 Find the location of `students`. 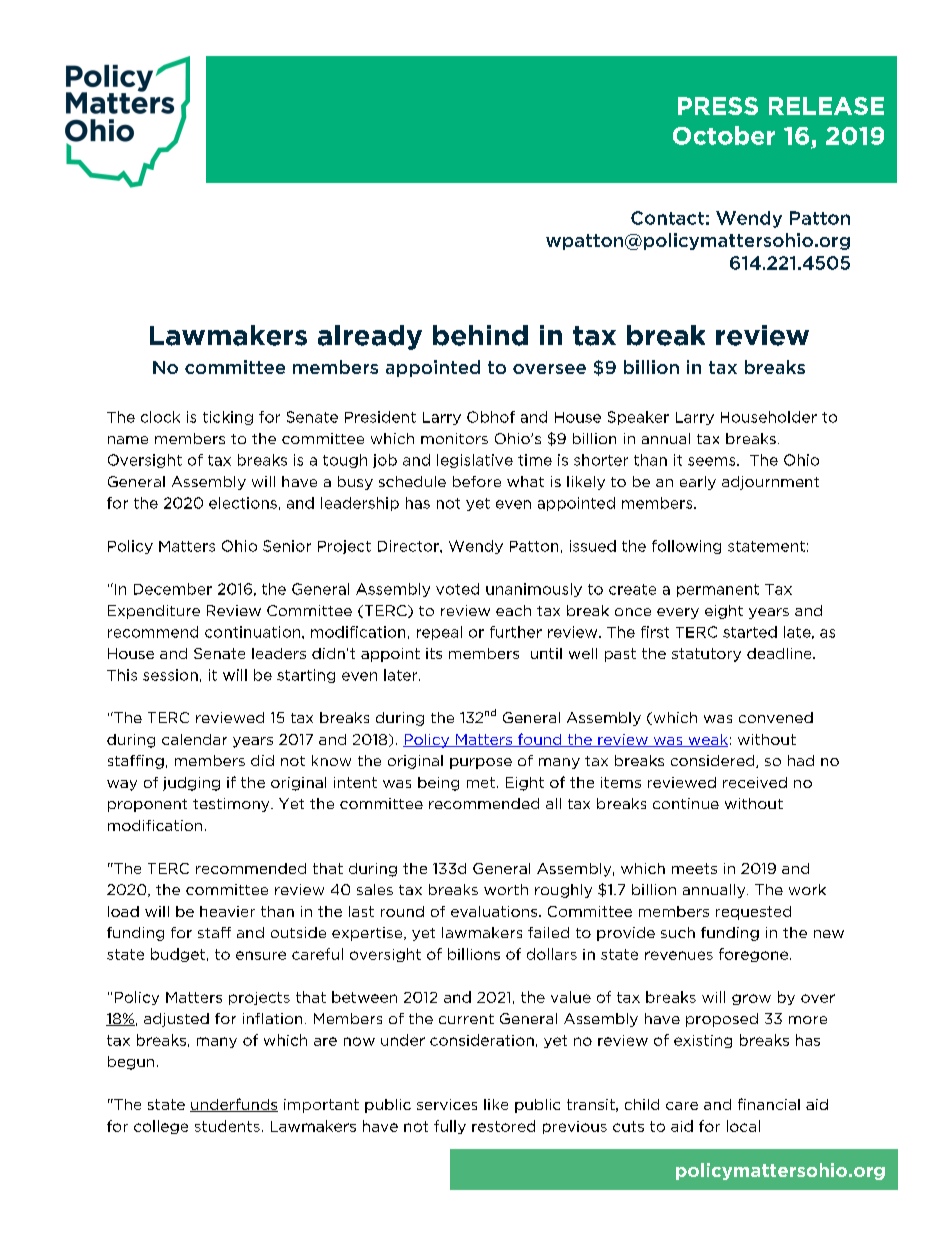

students is located at coordinates (227, 1126).
